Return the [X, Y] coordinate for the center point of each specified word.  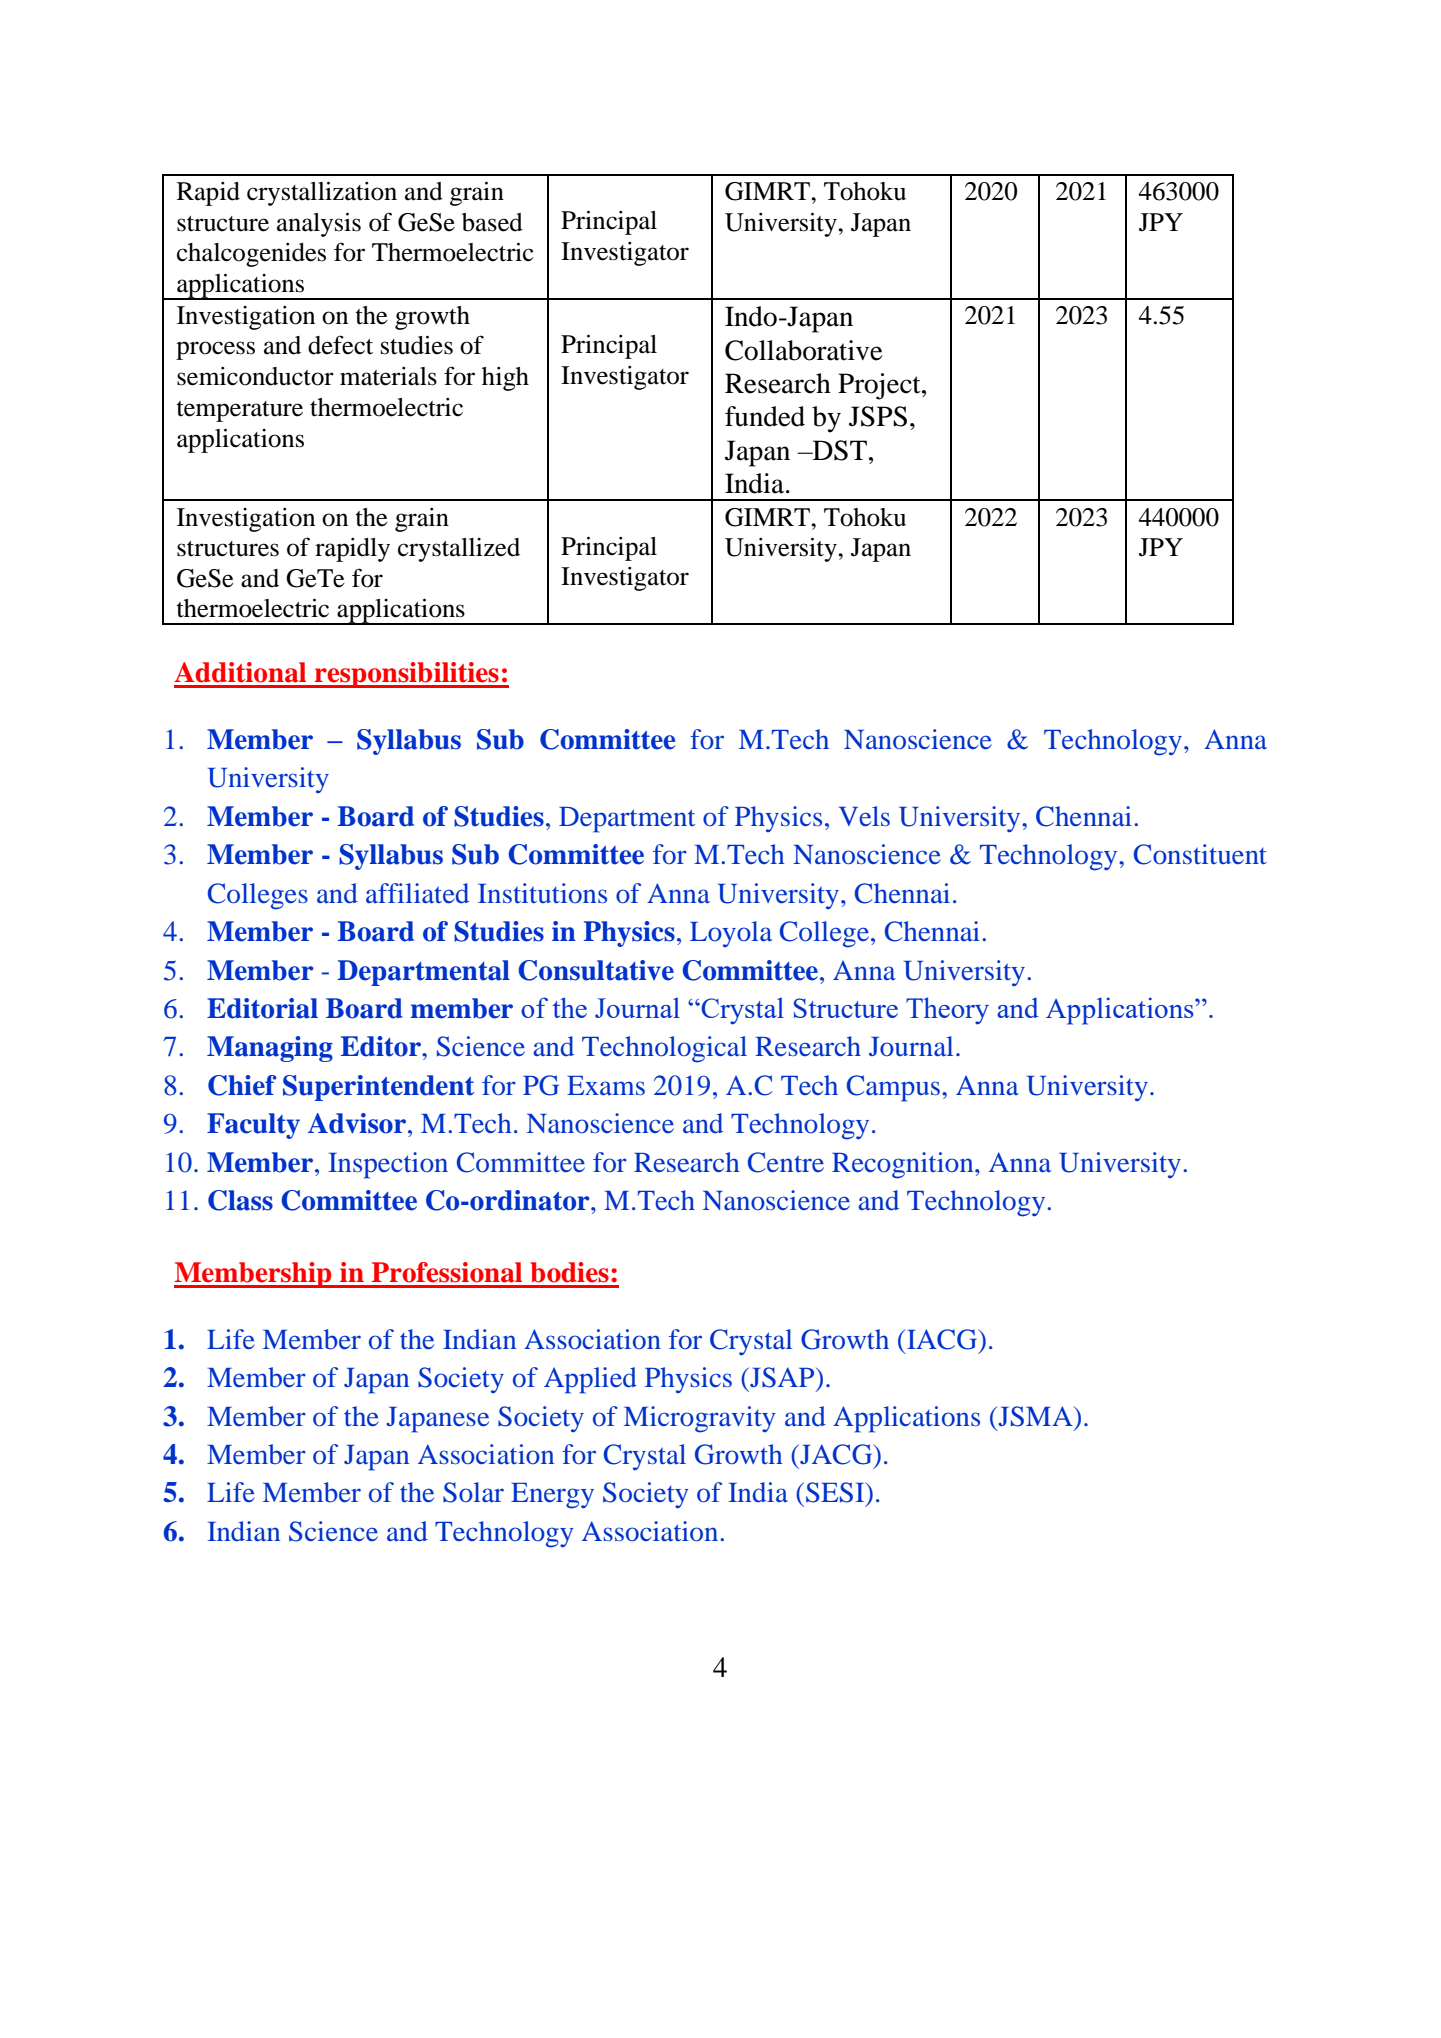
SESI [836, 1492]
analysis [319, 225]
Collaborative [804, 350]
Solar [473, 1492]
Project [880, 386]
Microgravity [700, 1419]
